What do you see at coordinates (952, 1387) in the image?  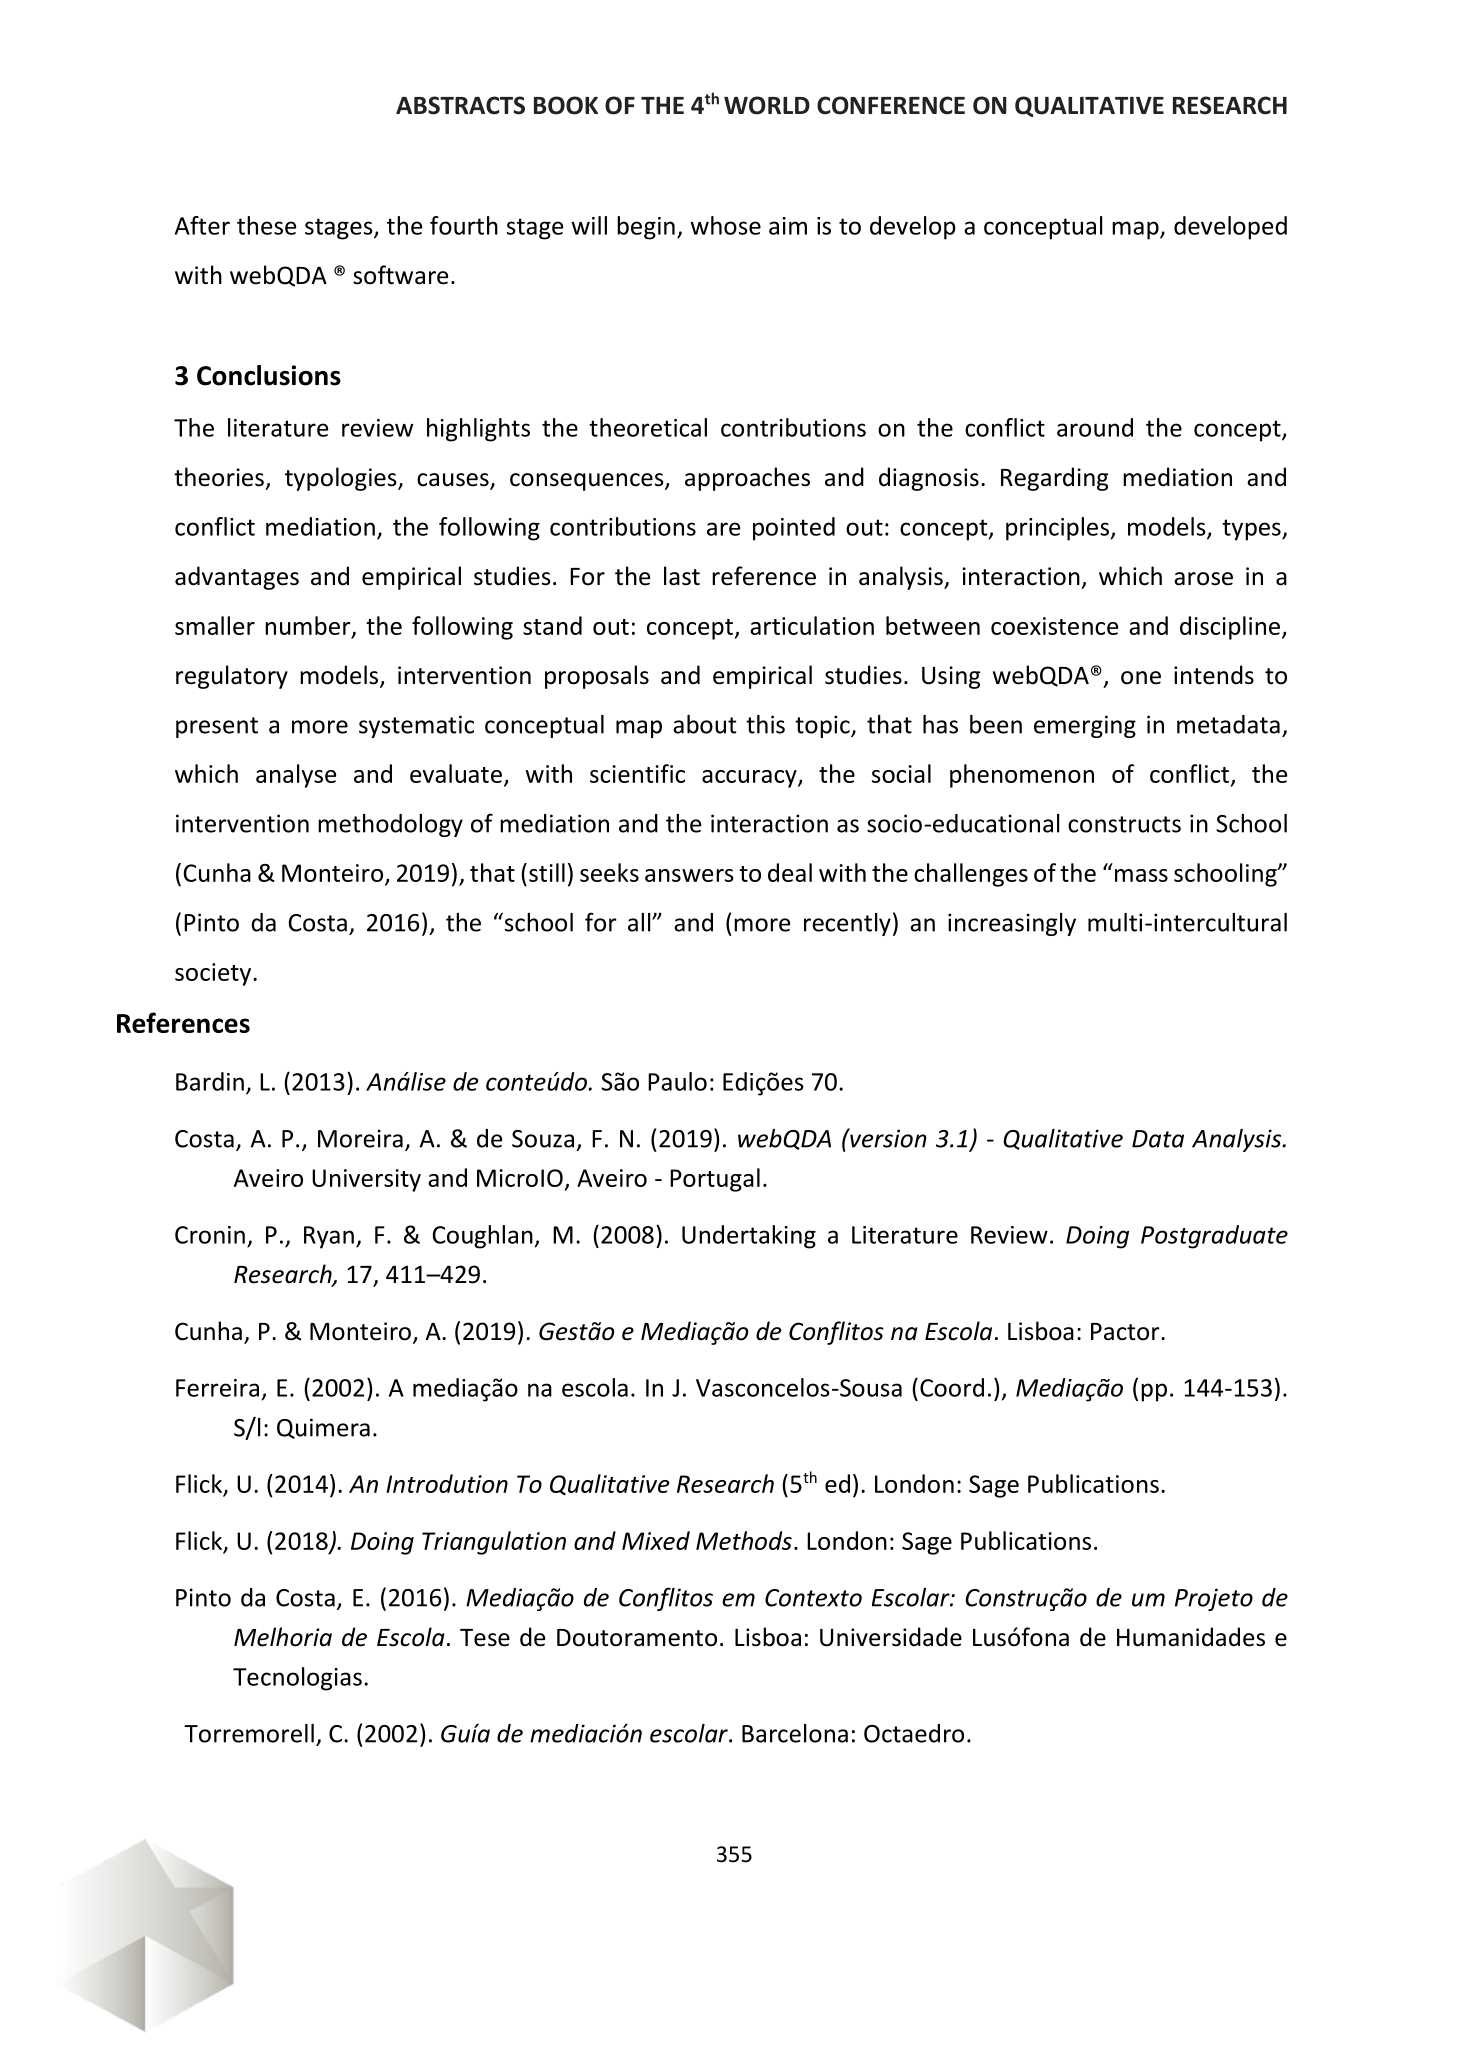 I see `Coord` at bounding box center [952, 1387].
